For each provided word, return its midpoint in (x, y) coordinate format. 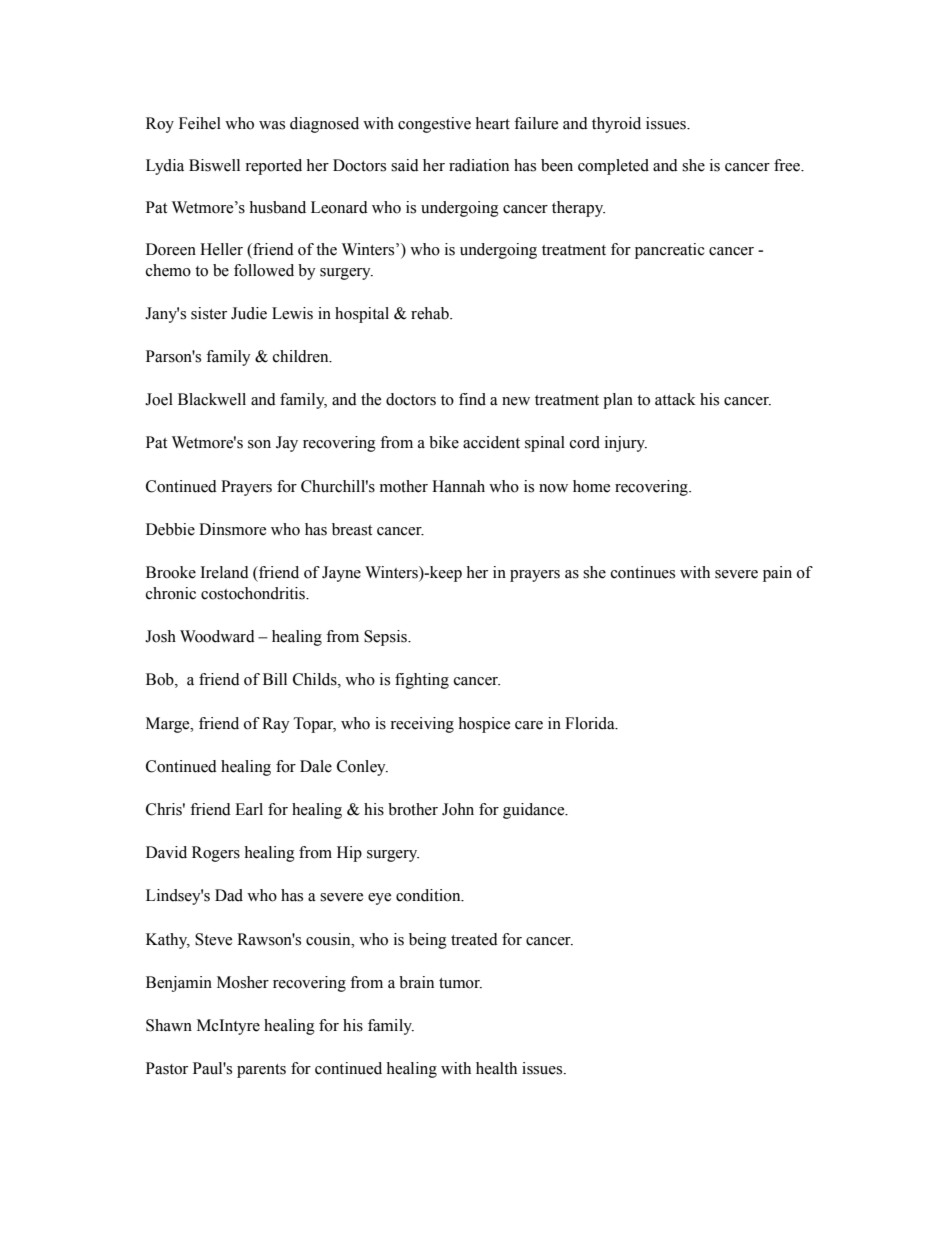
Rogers (216, 854)
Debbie (170, 529)
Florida (591, 723)
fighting (422, 681)
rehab (431, 313)
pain (777, 574)
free (788, 165)
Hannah (458, 486)
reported (273, 167)
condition (429, 895)
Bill (275, 679)
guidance (535, 811)
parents (261, 1071)
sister (209, 313)
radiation (479, 165)
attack (675, 399)
